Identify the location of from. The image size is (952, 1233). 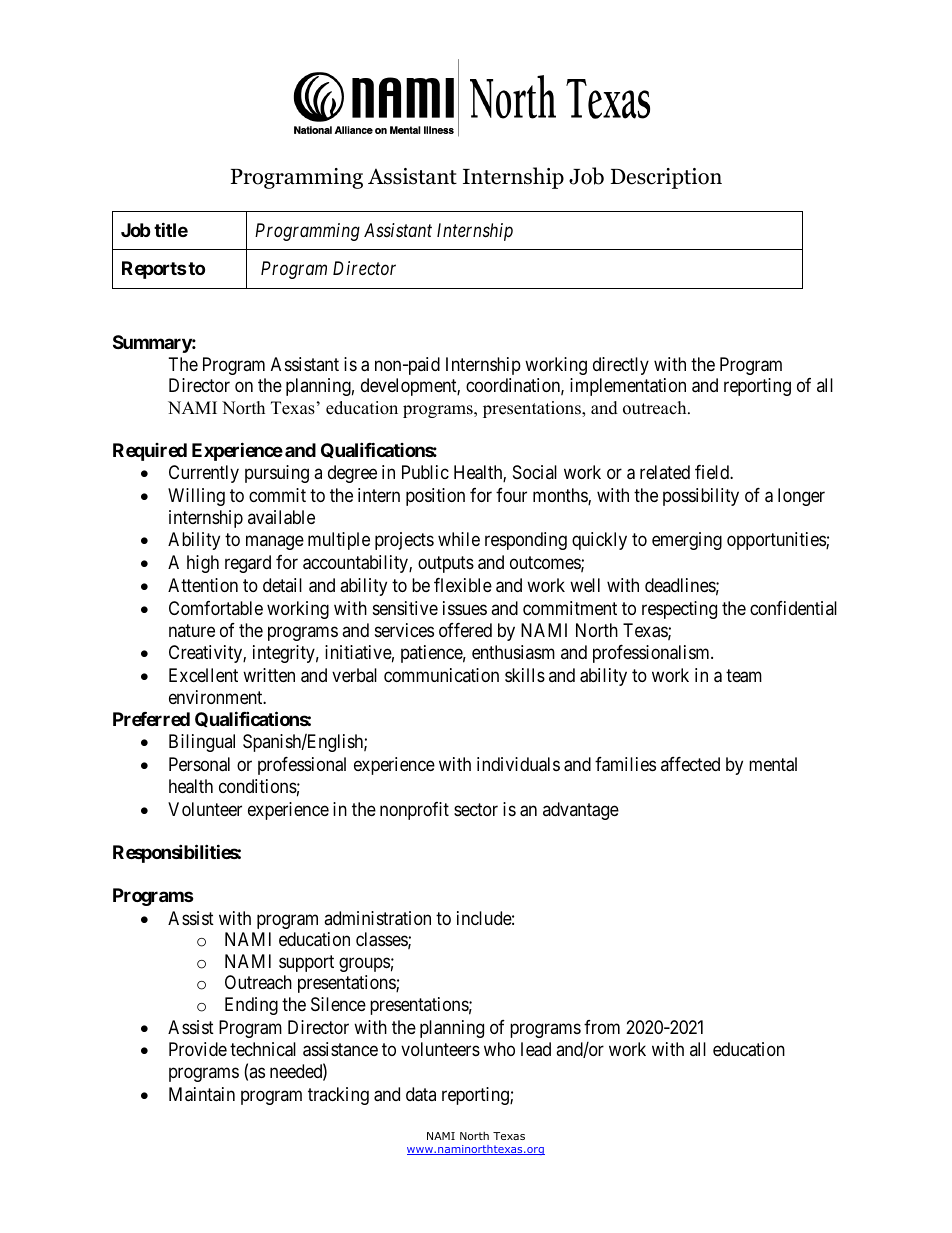
(602, 1027).
